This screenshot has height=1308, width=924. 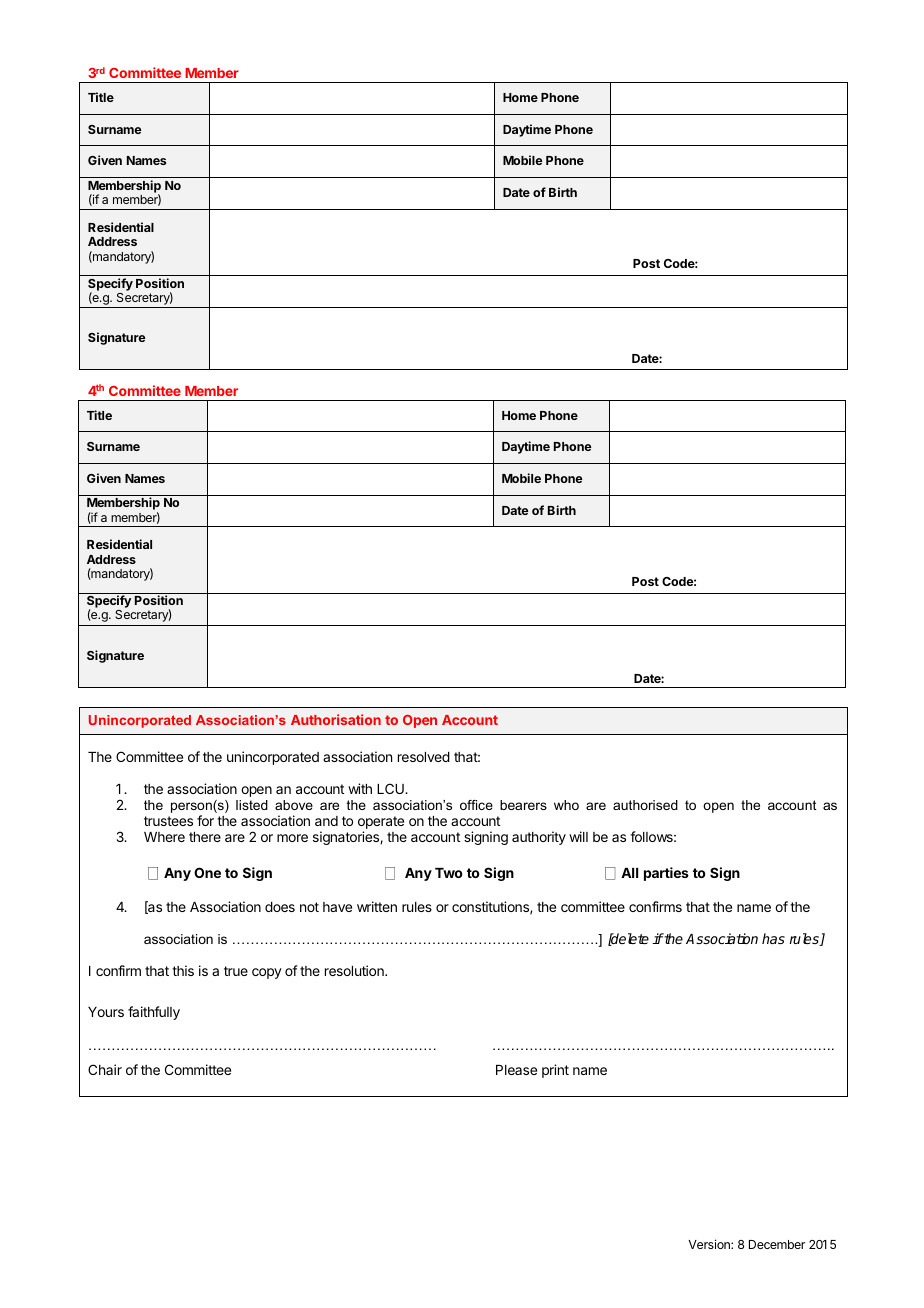 I want to click on authorised, so click(x=645, y=805).
